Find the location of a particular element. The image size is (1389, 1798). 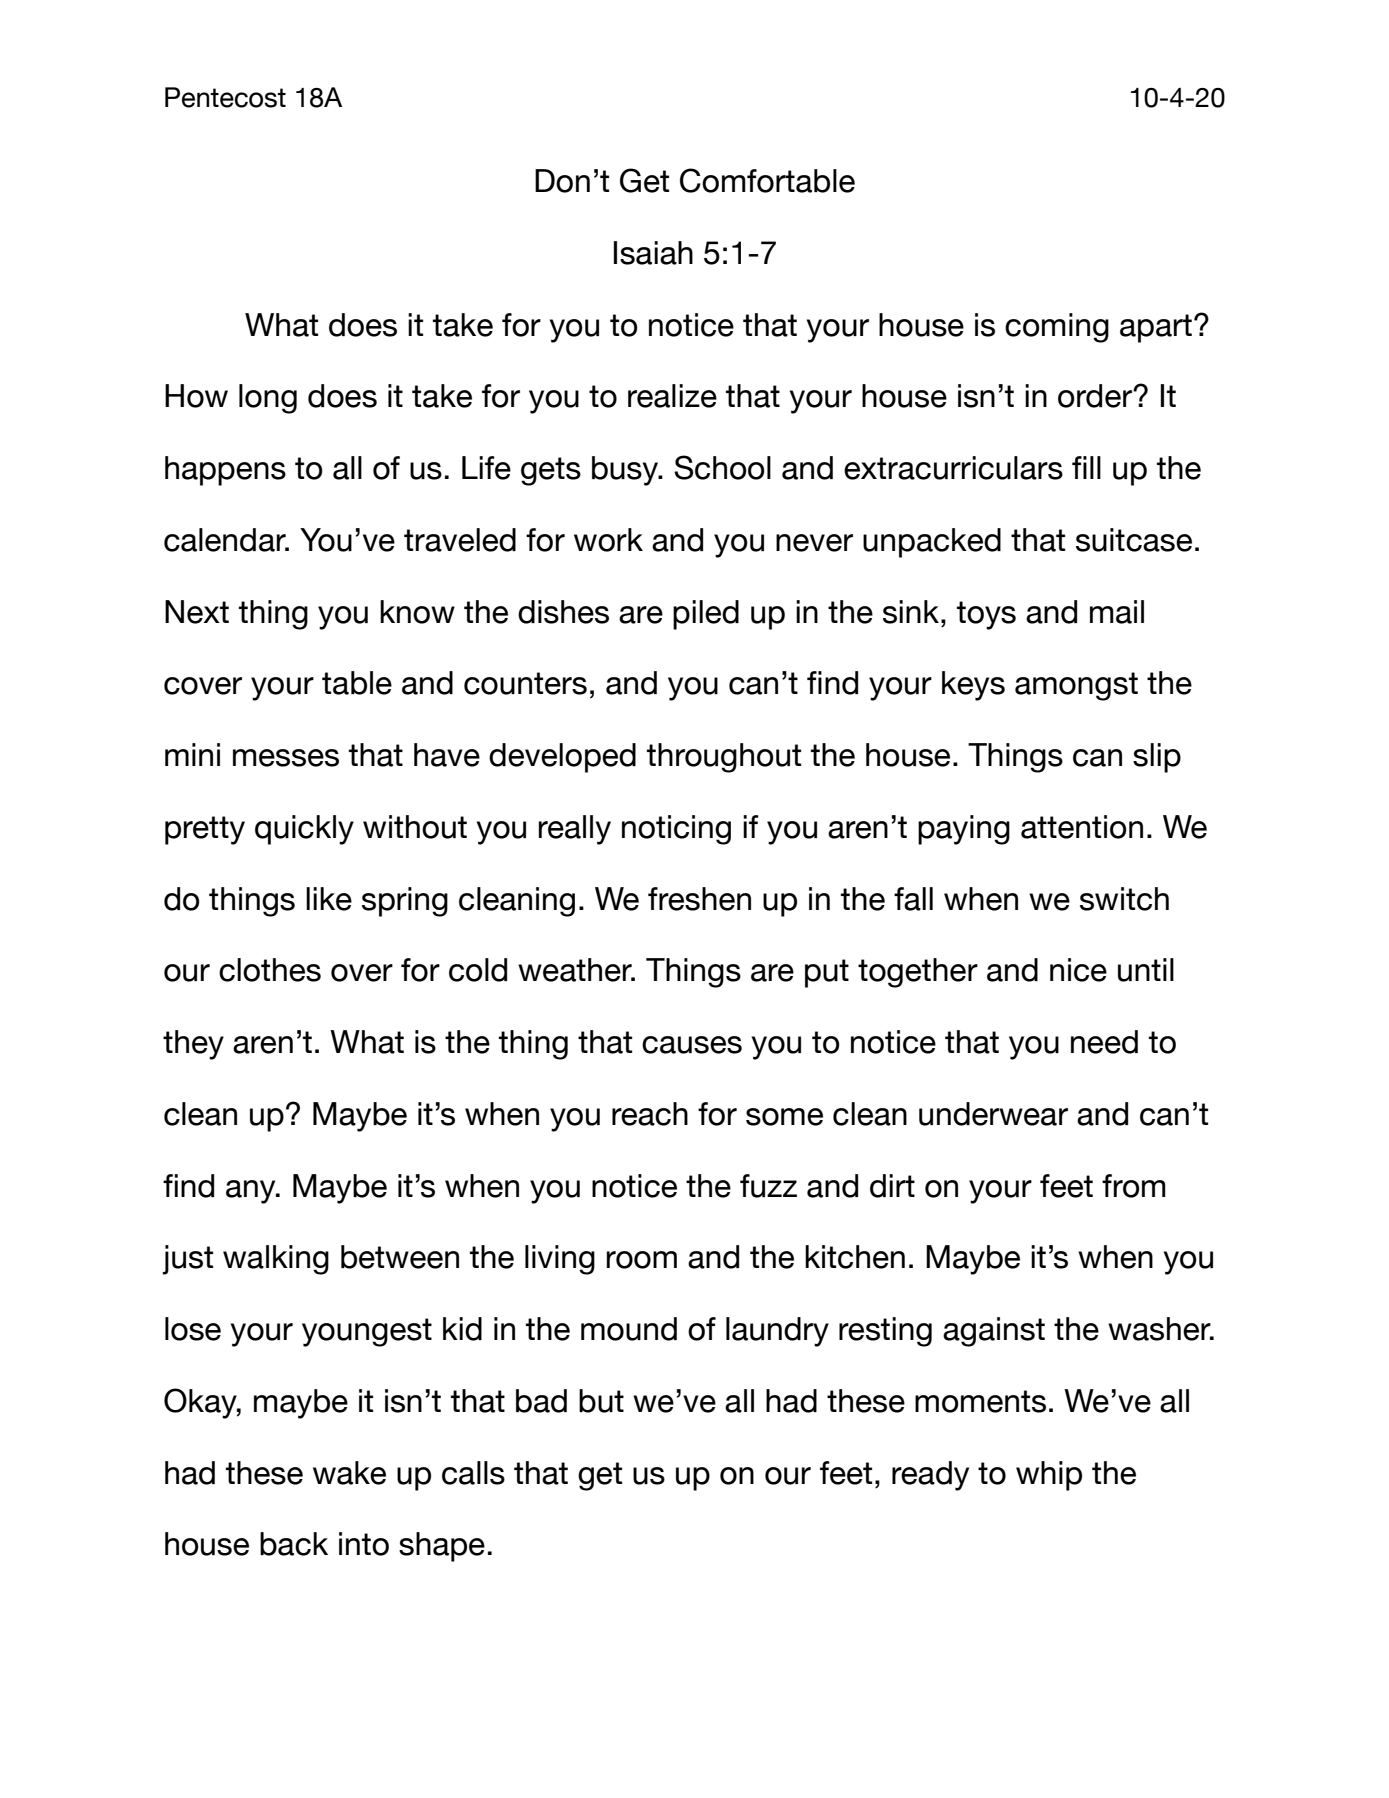

Isaiah is located at coordinates (653, 253).
